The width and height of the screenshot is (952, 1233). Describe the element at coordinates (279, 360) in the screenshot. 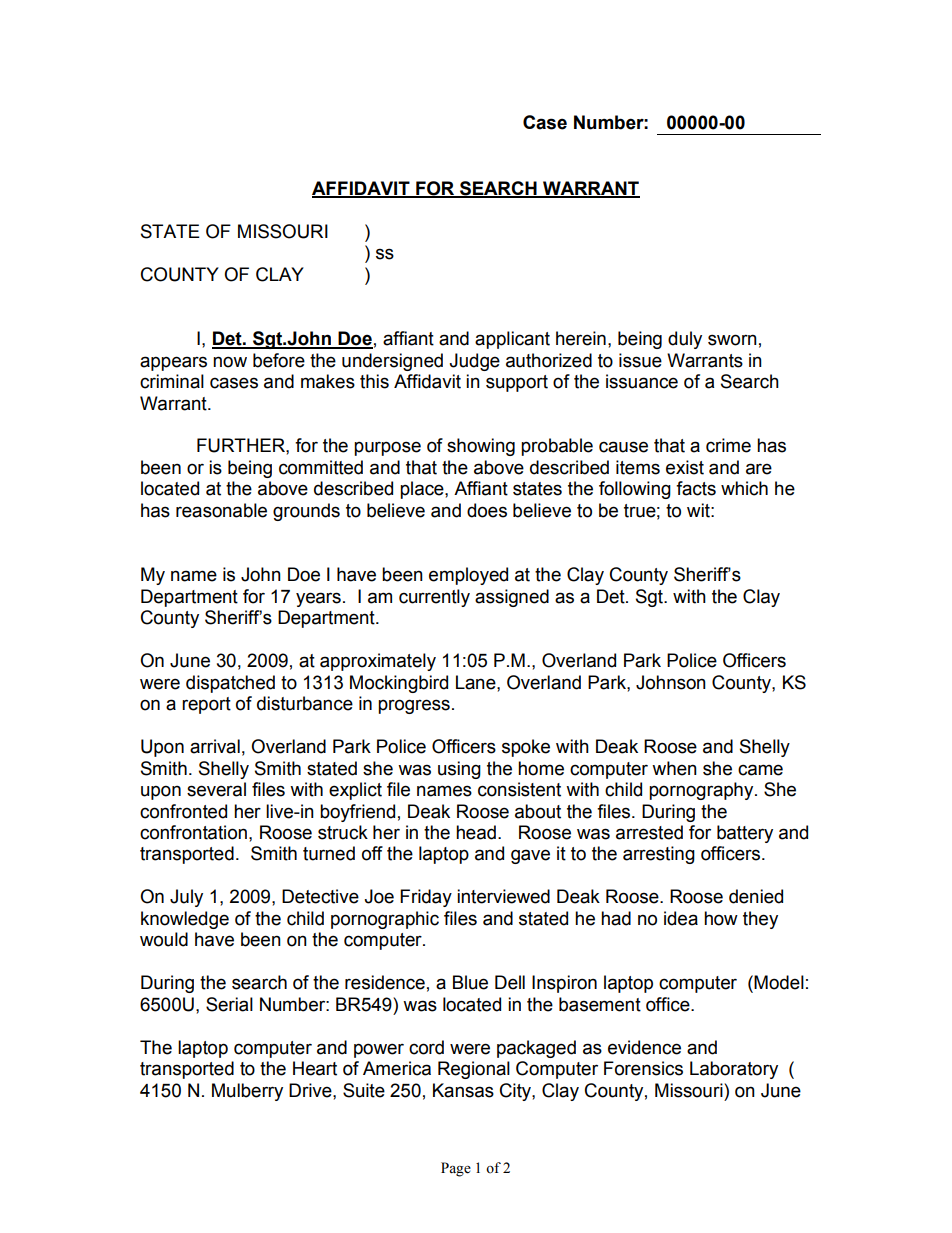

I see `before` at that location.
